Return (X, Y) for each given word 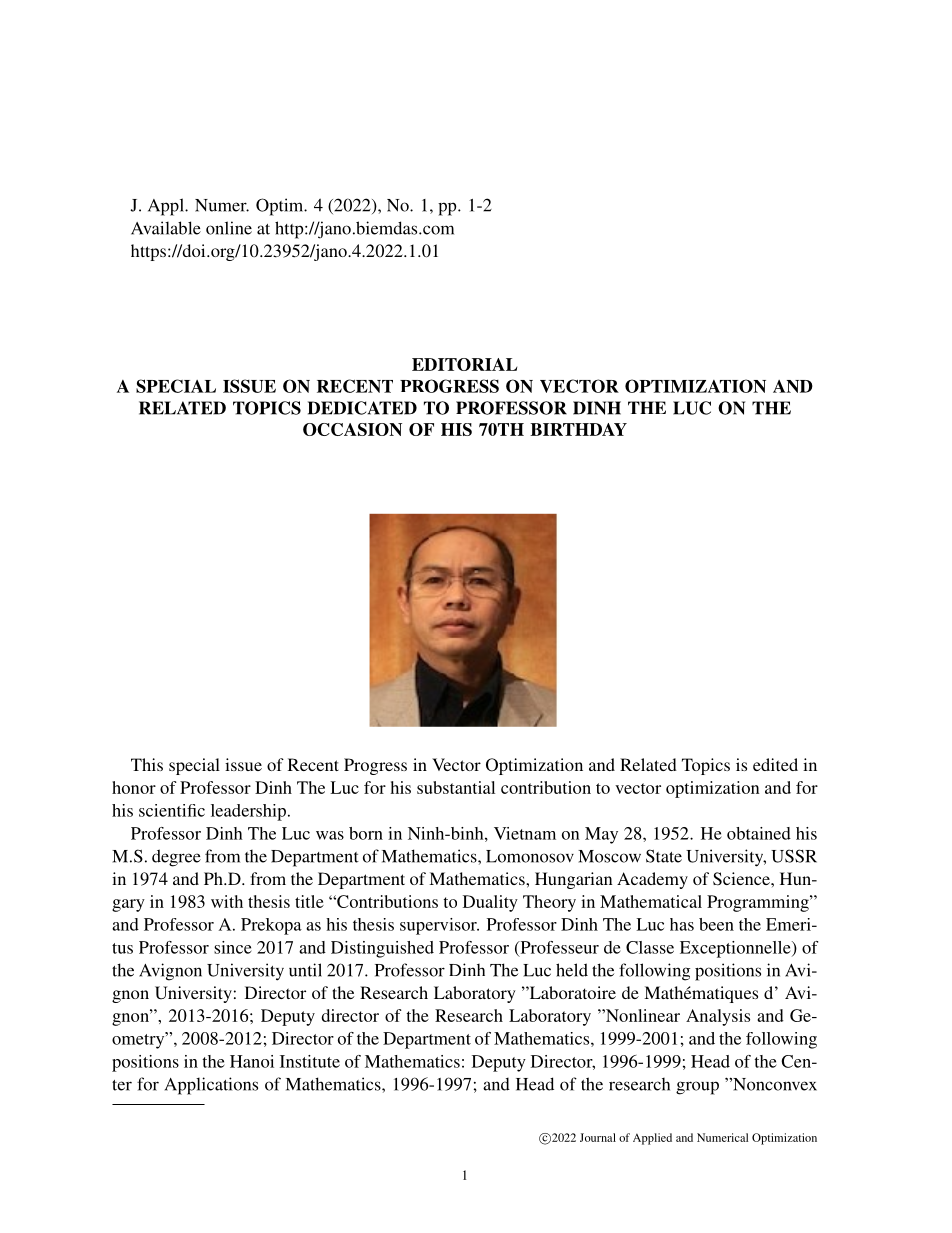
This (147, 764)
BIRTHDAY (578, 429)
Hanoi (252, 1061)
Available (166, 228)
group (697, 1088)
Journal (598, 1137)
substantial (456, 787)
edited (775, 764)
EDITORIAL (464, 364)
